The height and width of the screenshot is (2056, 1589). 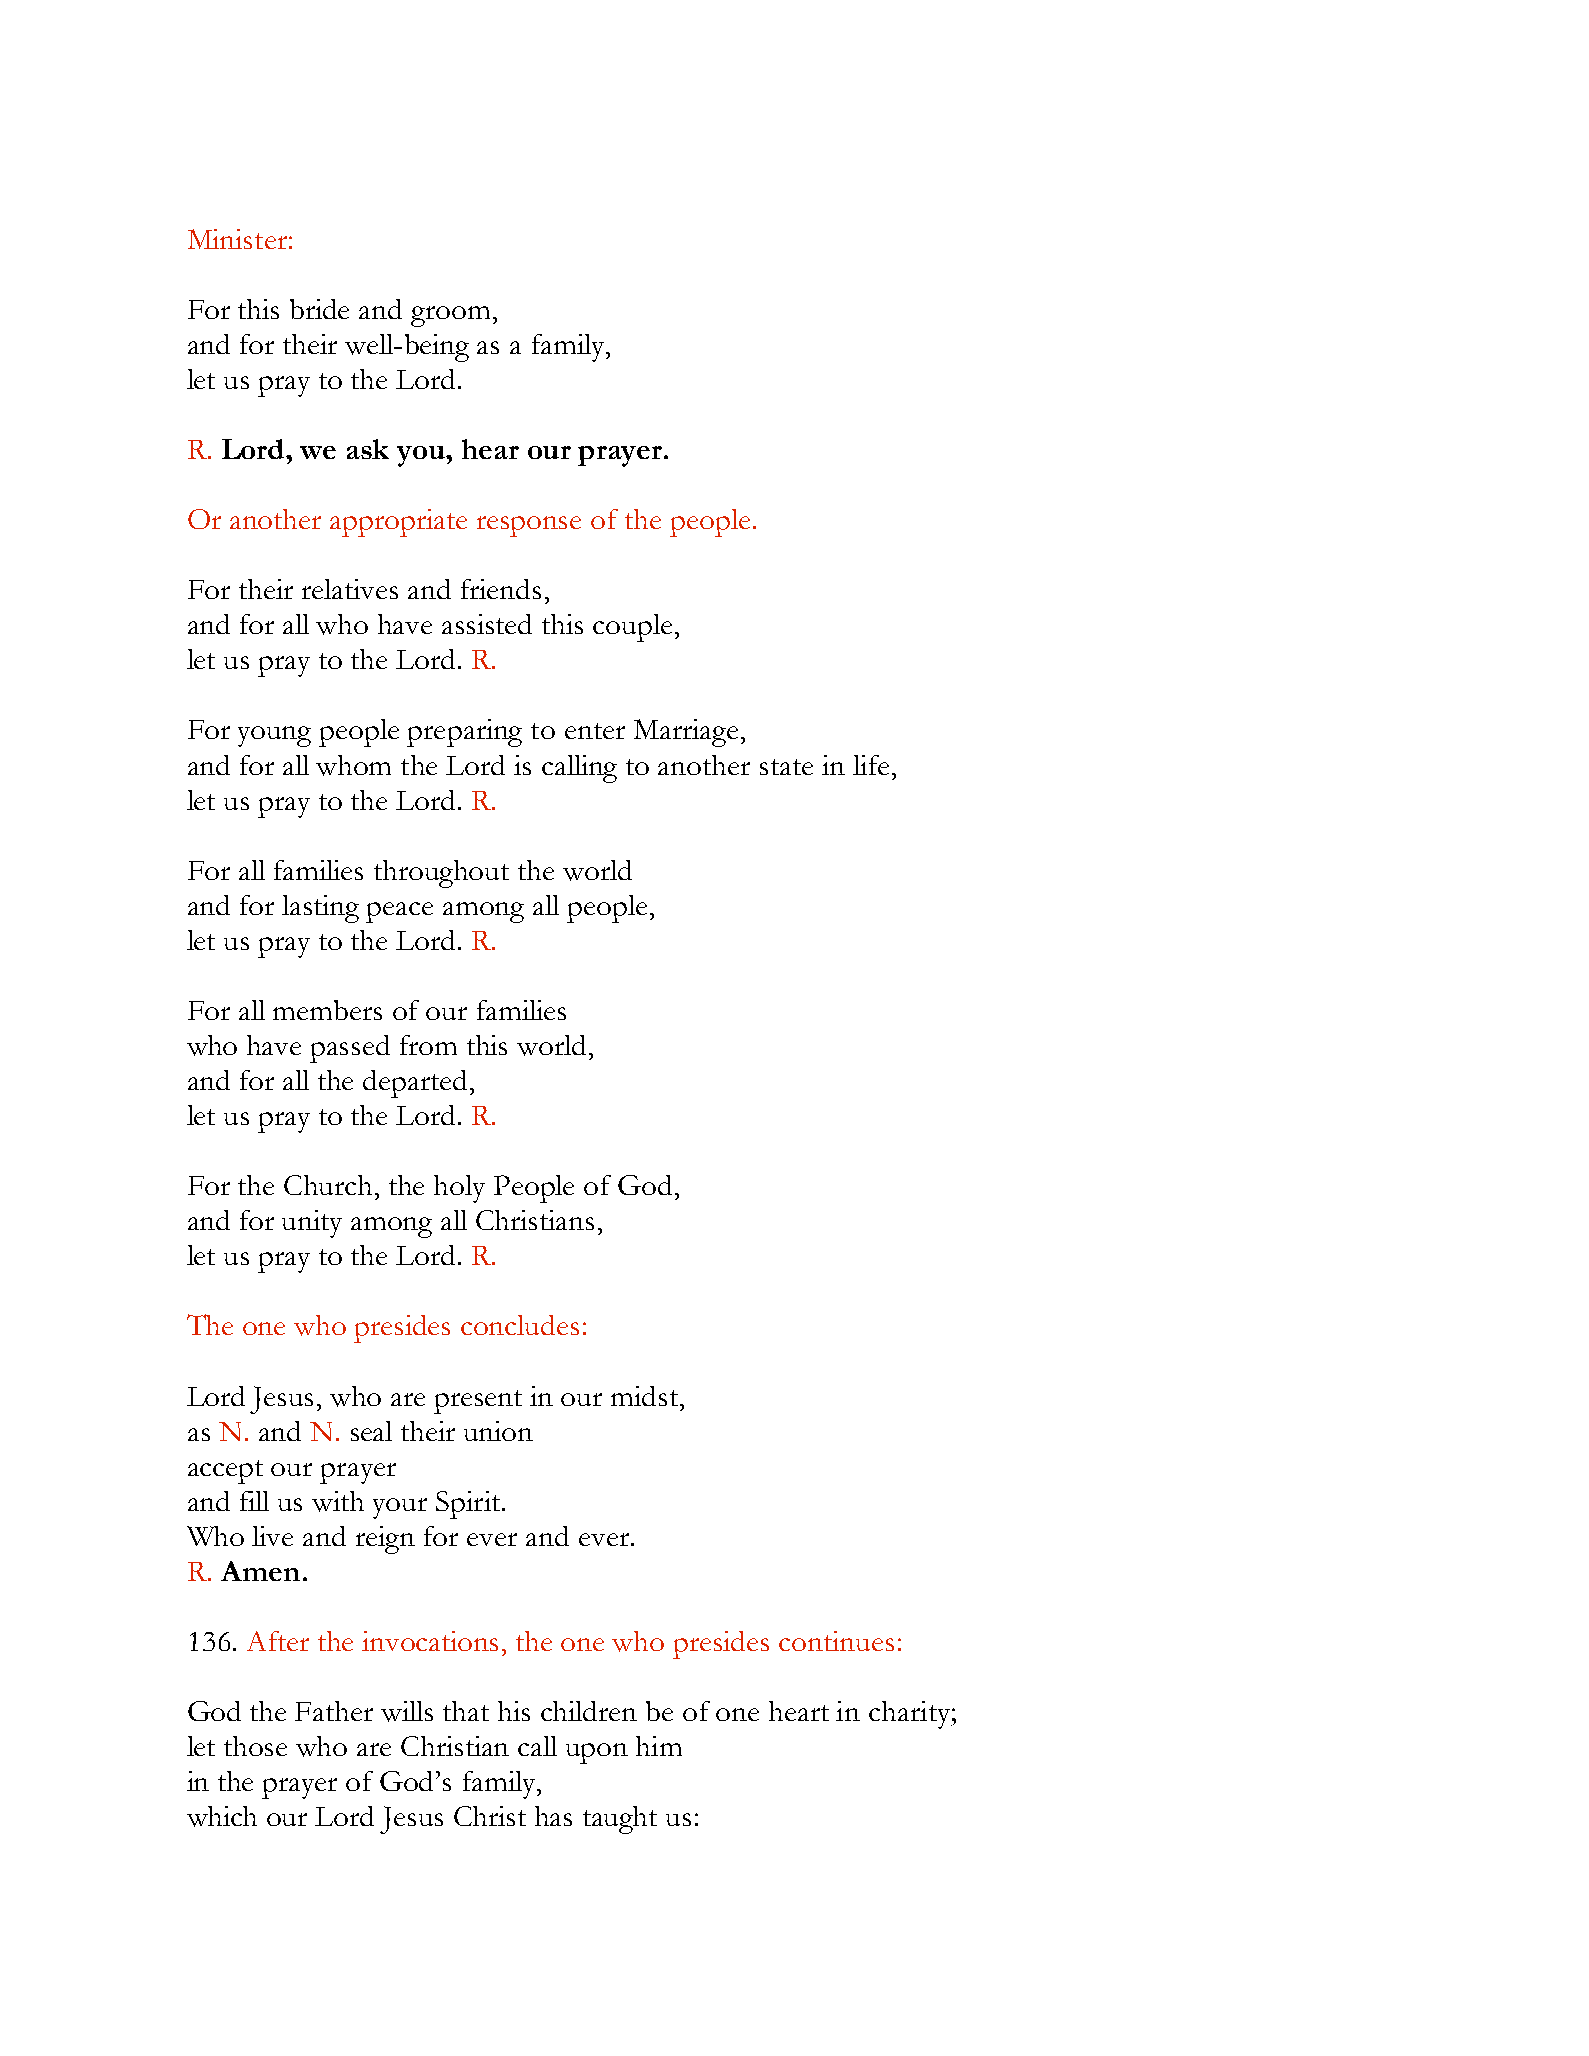 I want to click on enter, so click(x=595, y=731).
